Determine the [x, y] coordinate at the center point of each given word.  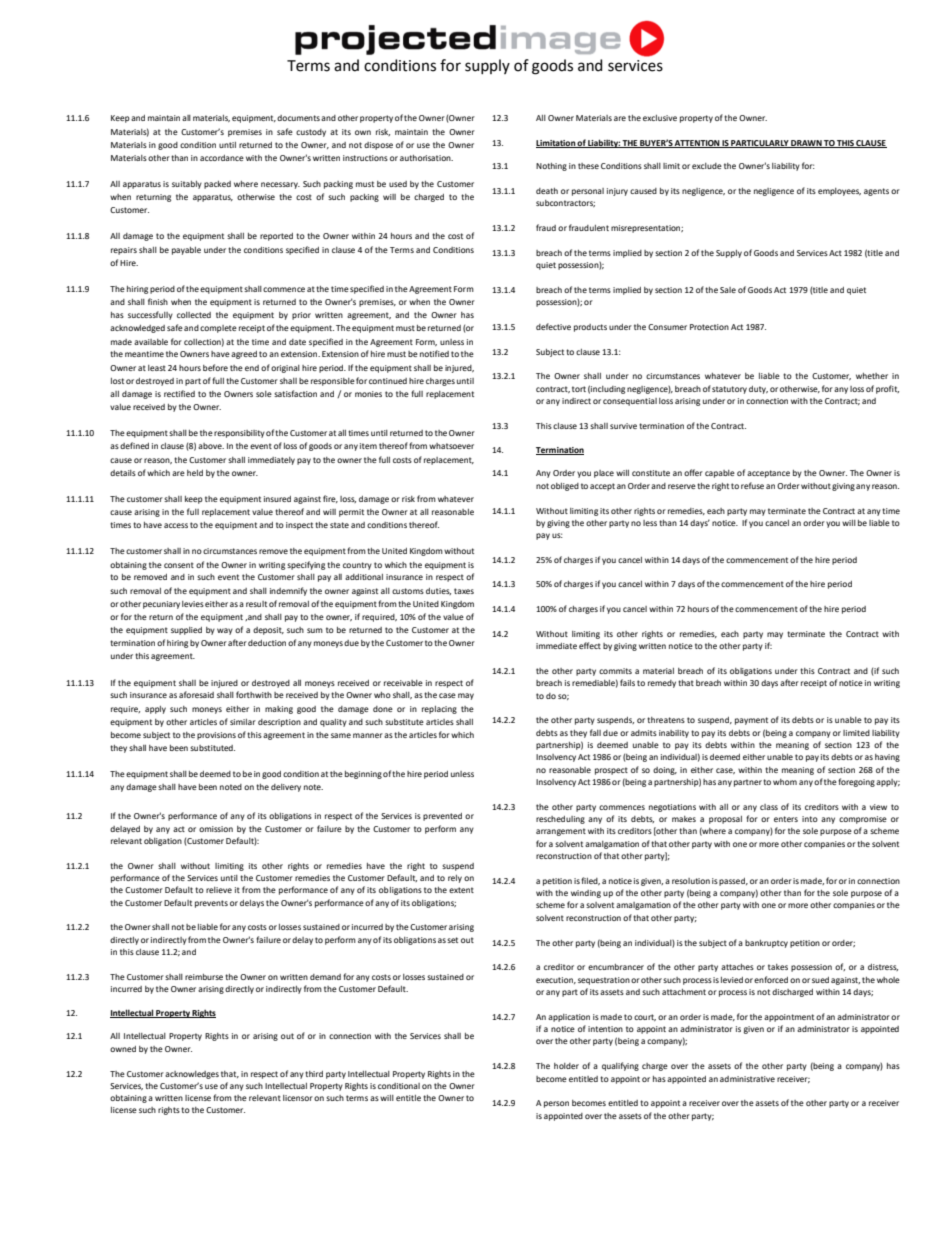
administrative [747, 1079]
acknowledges [192, 1075]
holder [566, 1066]
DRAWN [806, 144]
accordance [222, 158]
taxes [464, 591]
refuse [752, 485]
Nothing [551, 167]
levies [193, 604]
